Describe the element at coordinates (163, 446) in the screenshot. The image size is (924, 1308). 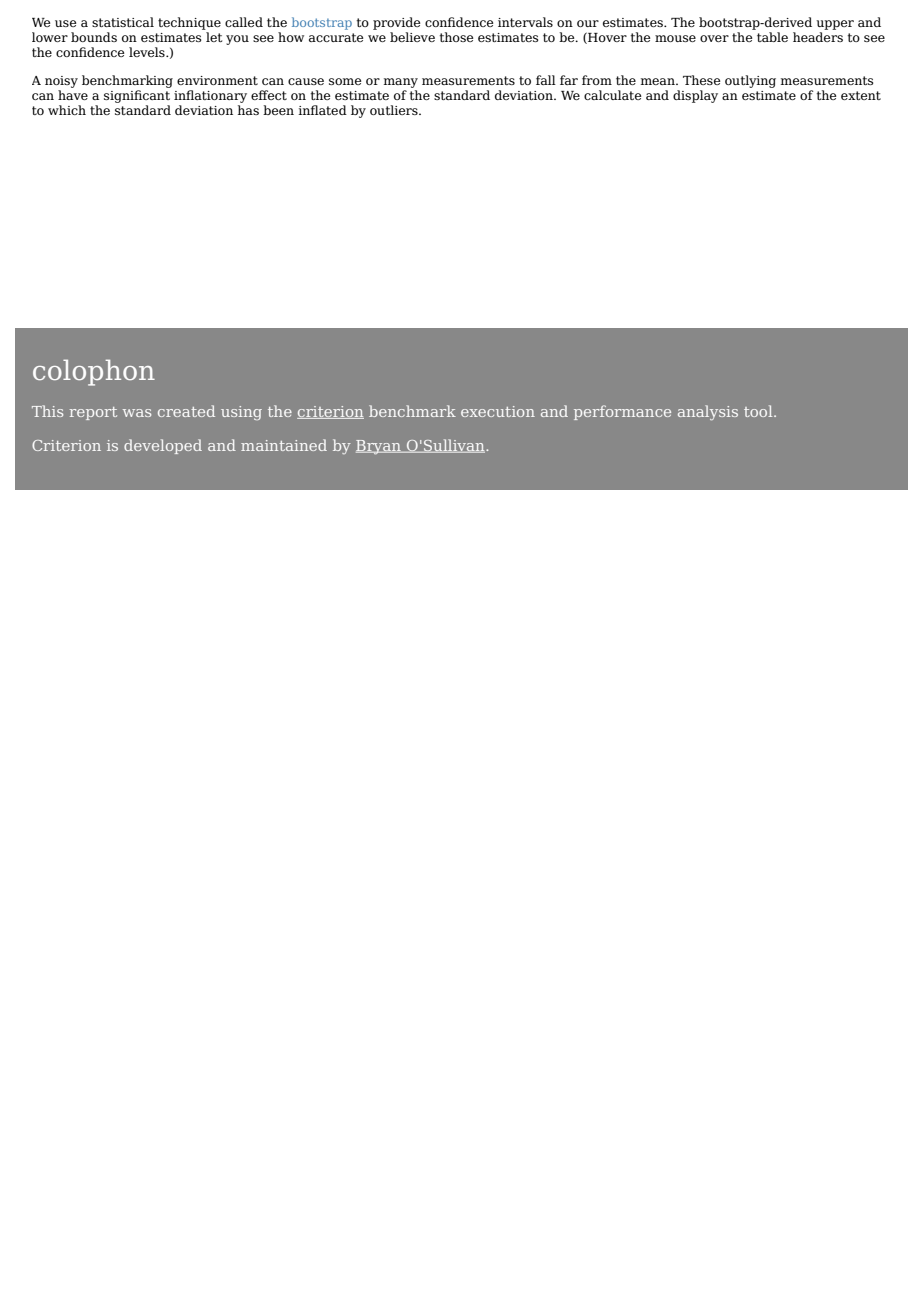
I see `developed` at that location.
